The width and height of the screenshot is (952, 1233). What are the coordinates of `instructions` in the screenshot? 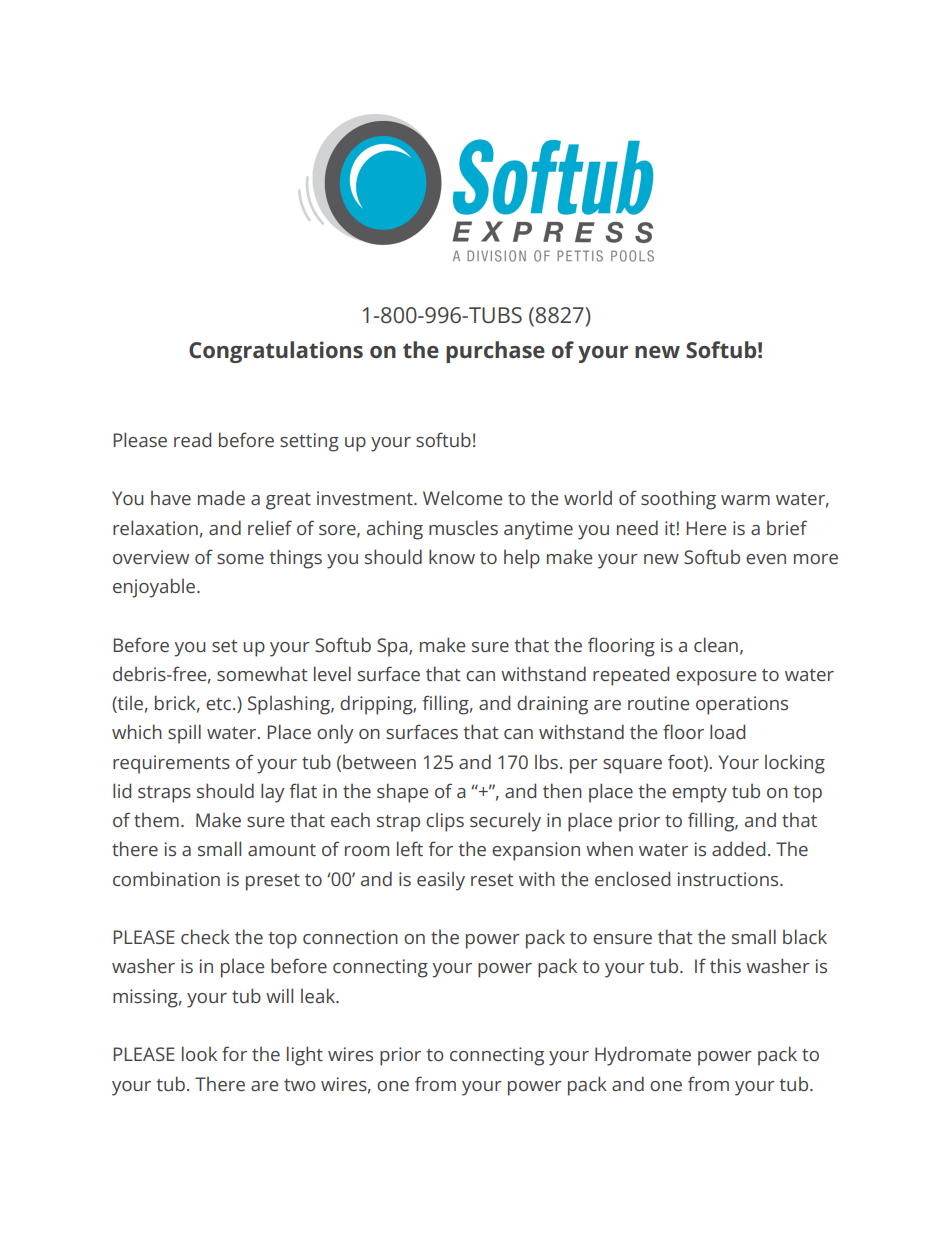 It's located at (729, 879).
